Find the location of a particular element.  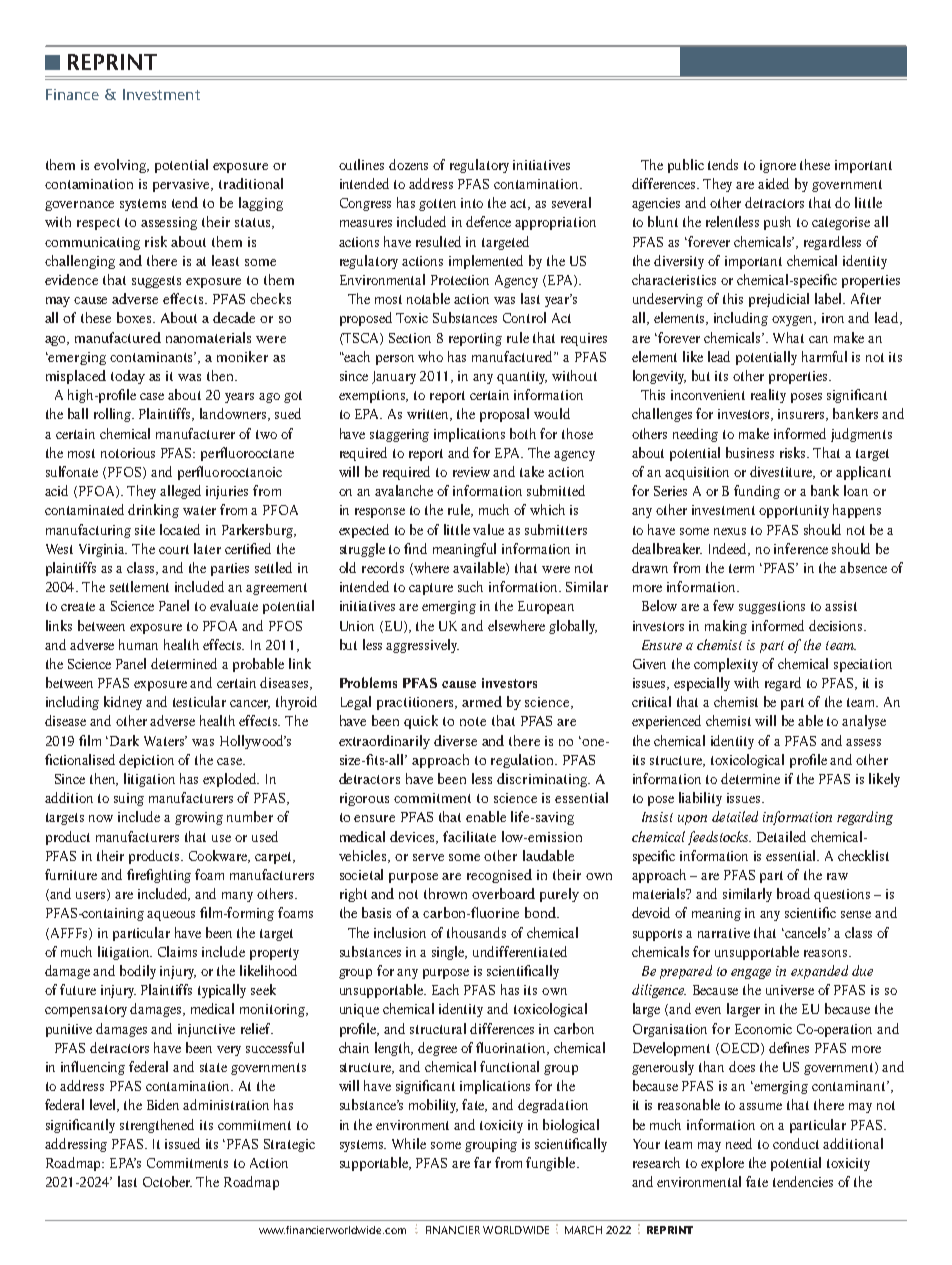

who is located at coordinates (430, 356).
